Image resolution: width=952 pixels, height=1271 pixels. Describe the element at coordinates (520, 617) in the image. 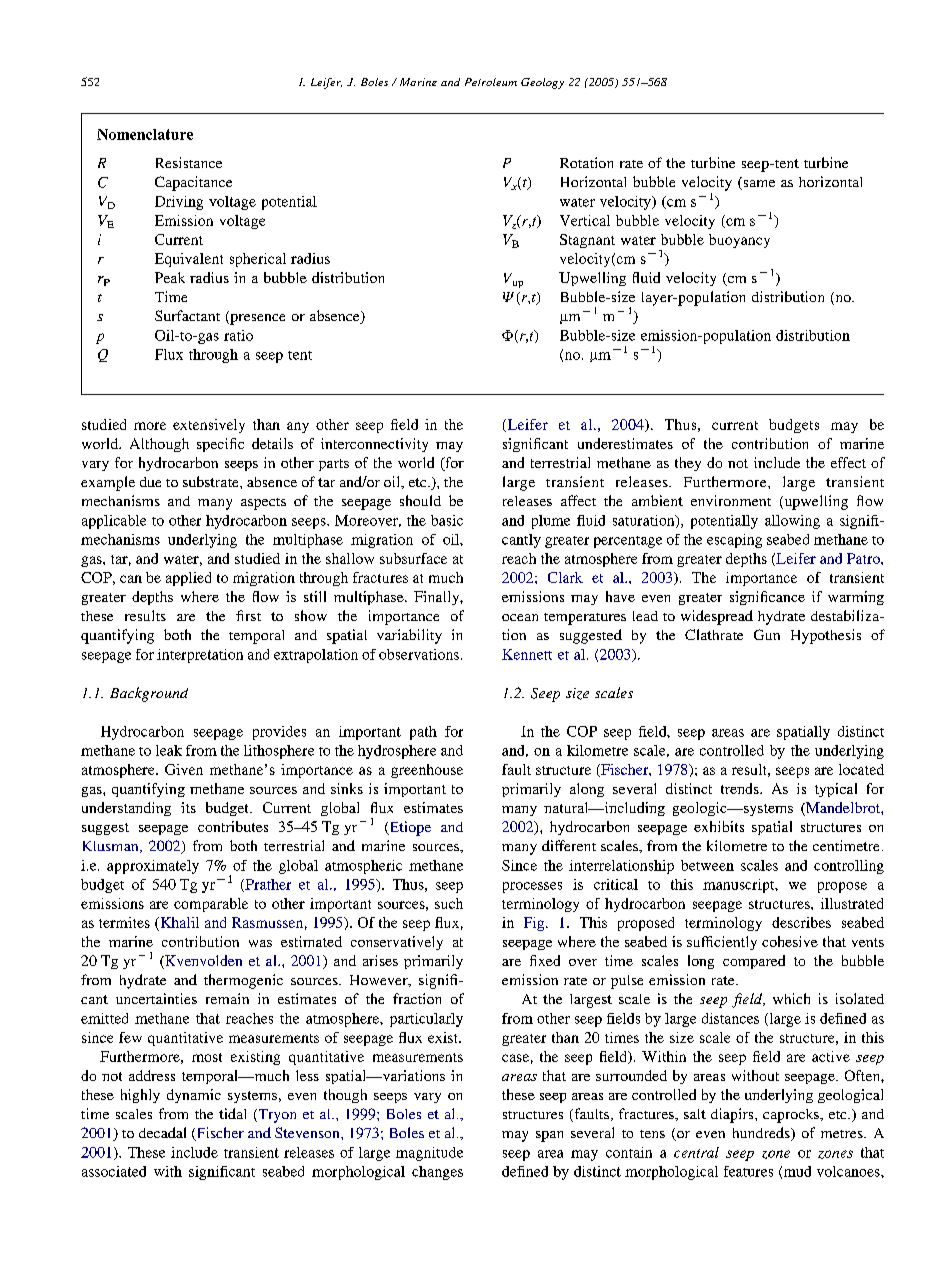

I see `ocean` at that location.
